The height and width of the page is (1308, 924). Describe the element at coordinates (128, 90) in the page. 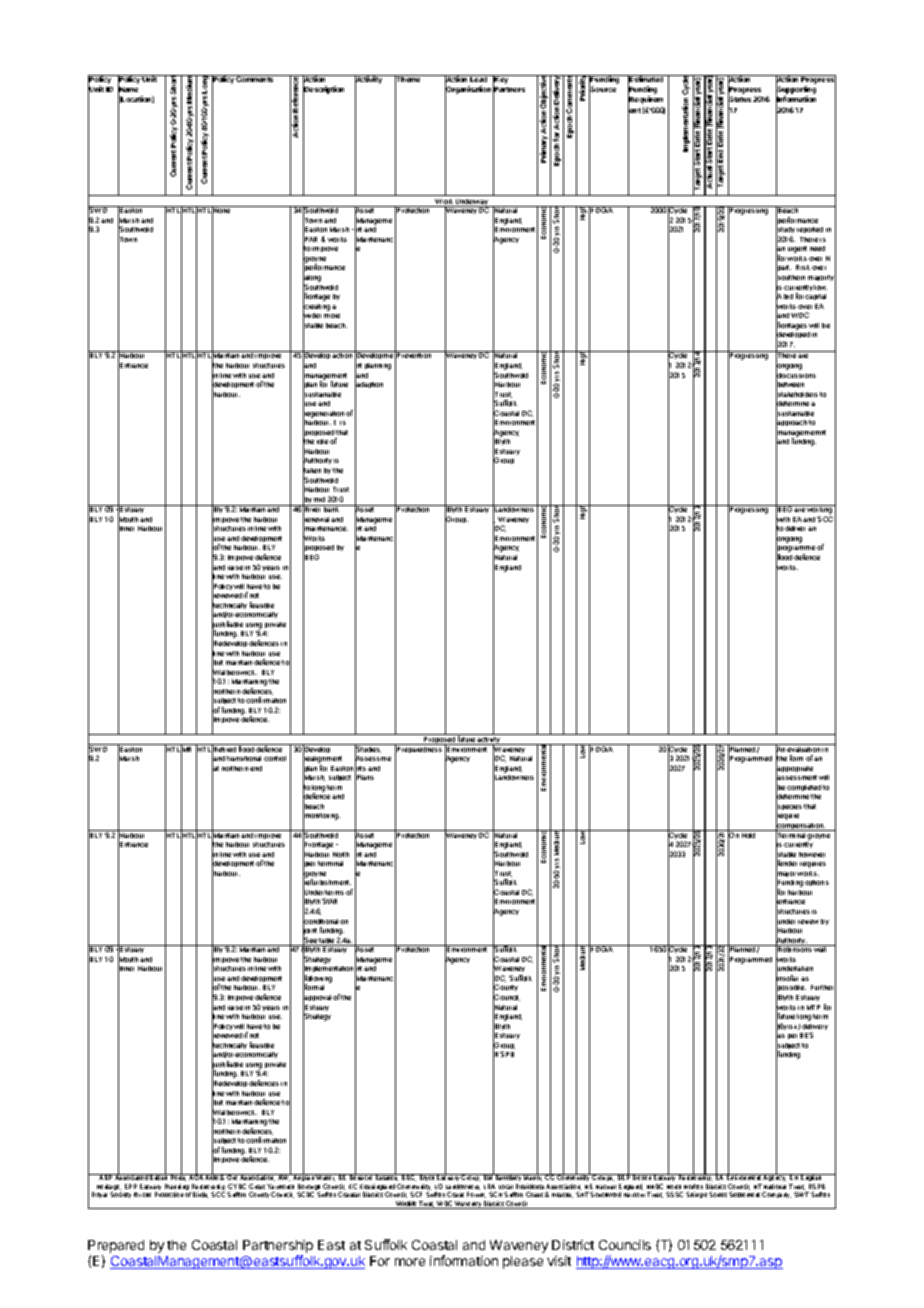

I see `Name` at that location.
